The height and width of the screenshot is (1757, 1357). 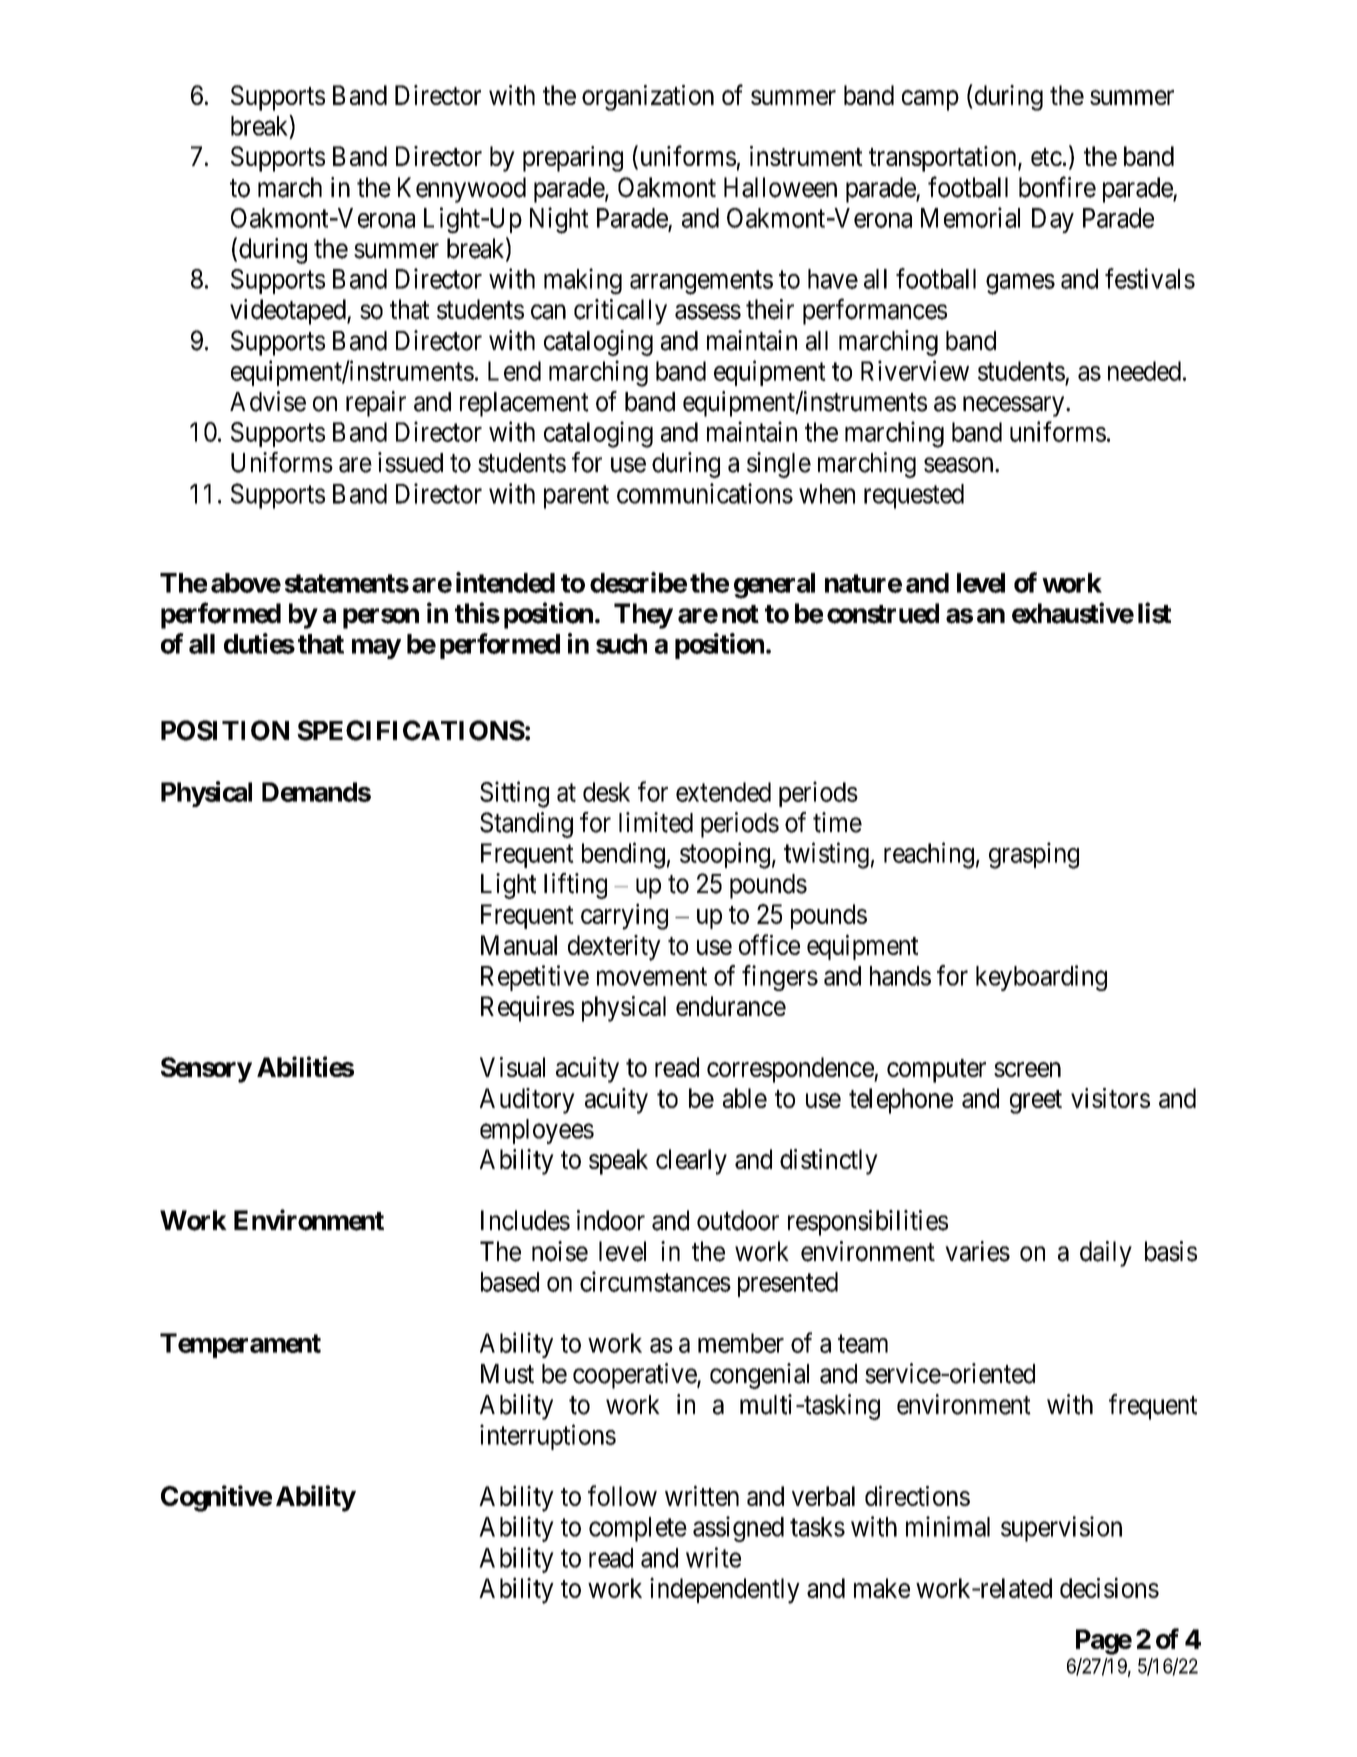 What do you see at coordinates (289, 312) in the screenshot?
I see `videotaped` at bounding box center [289, 312].
